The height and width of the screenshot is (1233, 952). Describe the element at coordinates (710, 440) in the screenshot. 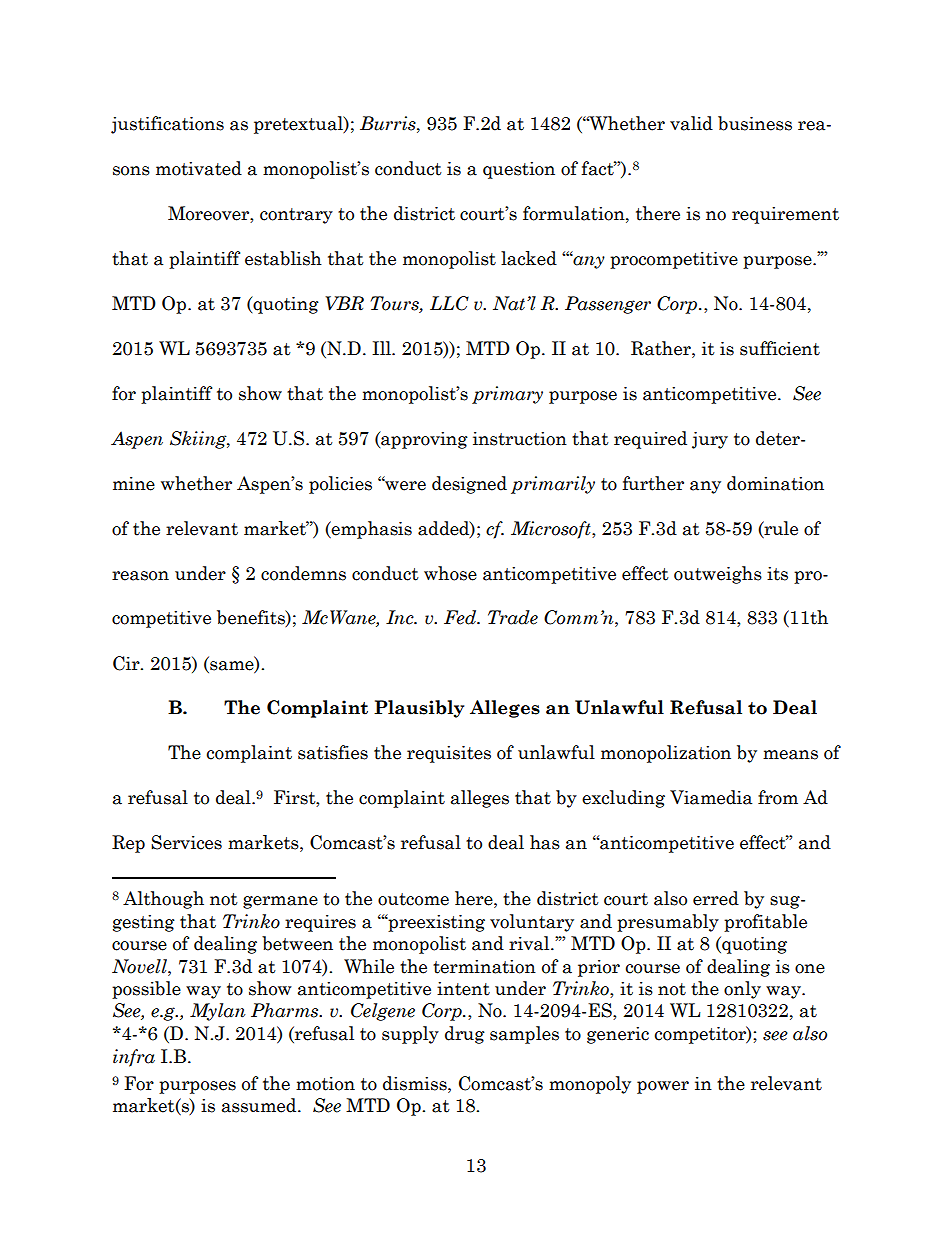

I see `jury` at that location.
